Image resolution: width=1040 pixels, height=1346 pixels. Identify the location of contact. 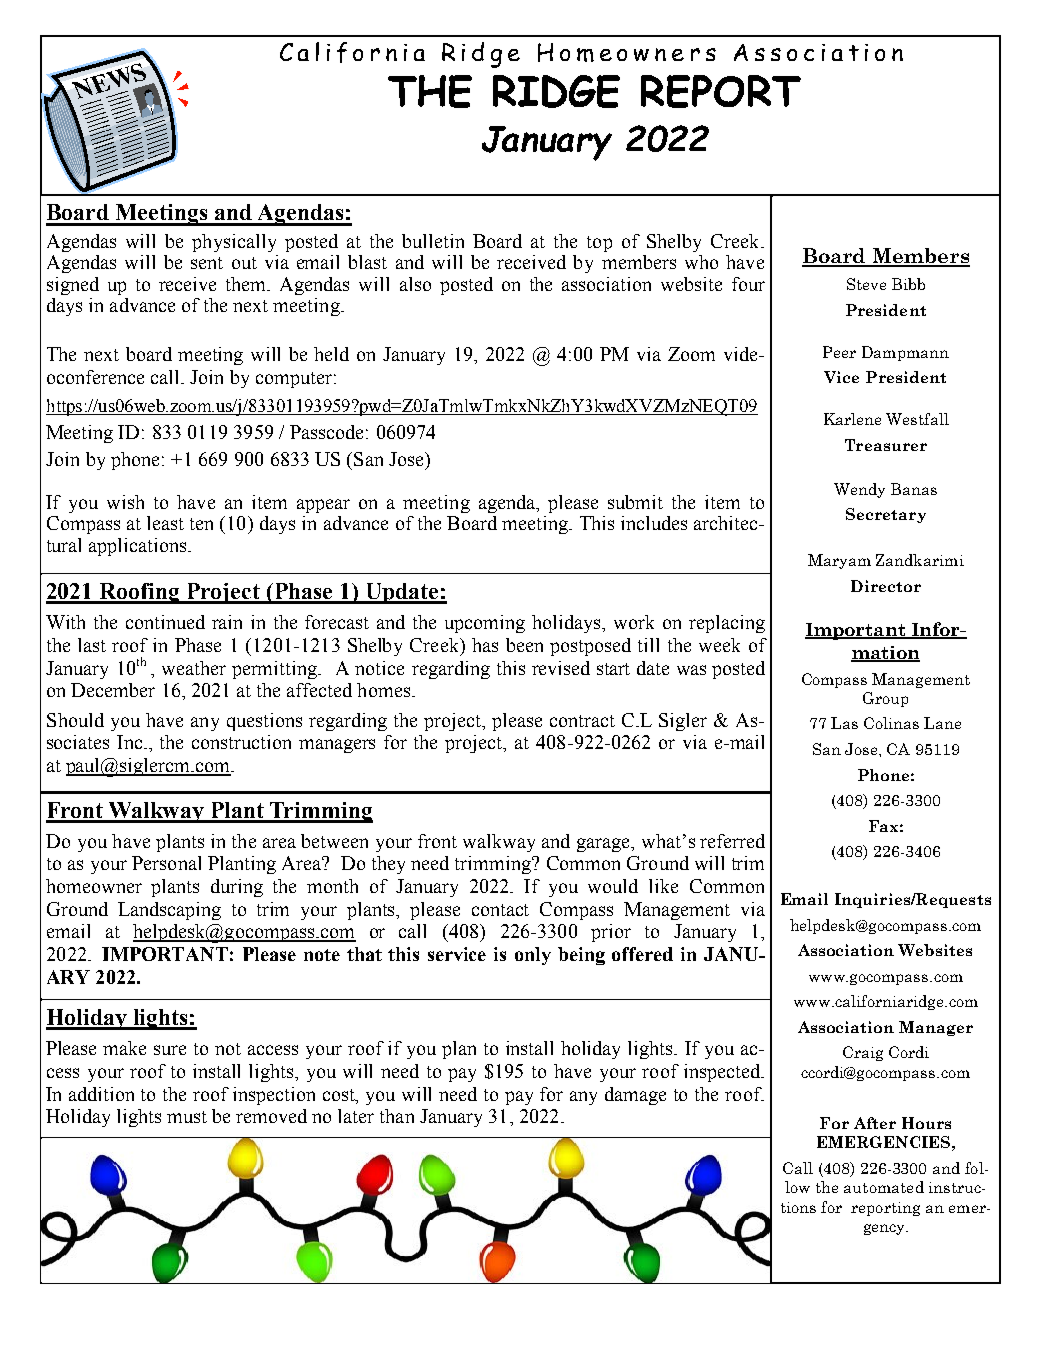
(500, 910).
